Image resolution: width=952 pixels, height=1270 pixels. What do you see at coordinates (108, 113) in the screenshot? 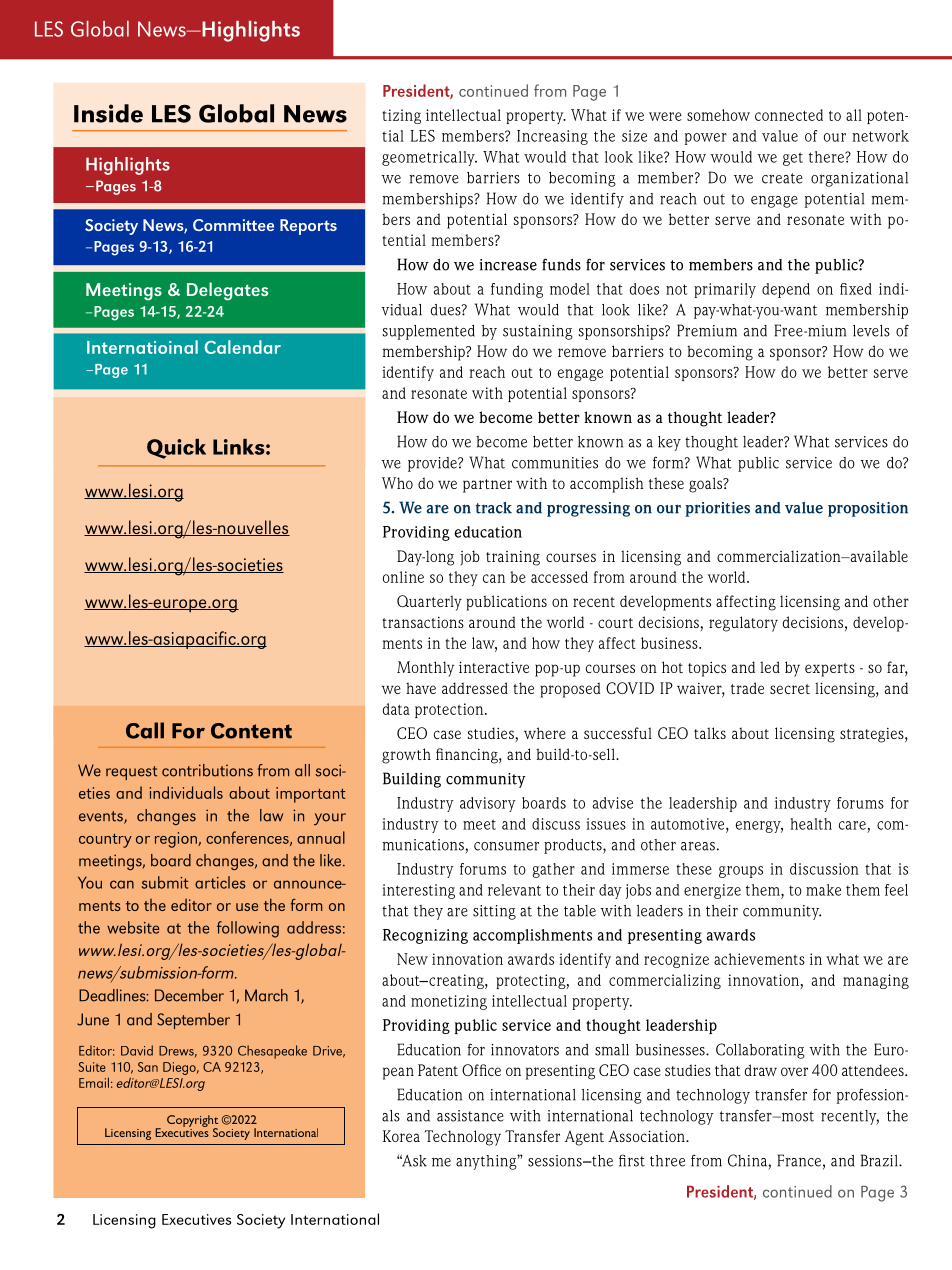
I see `Inside` at bounding box center [108, 113].
